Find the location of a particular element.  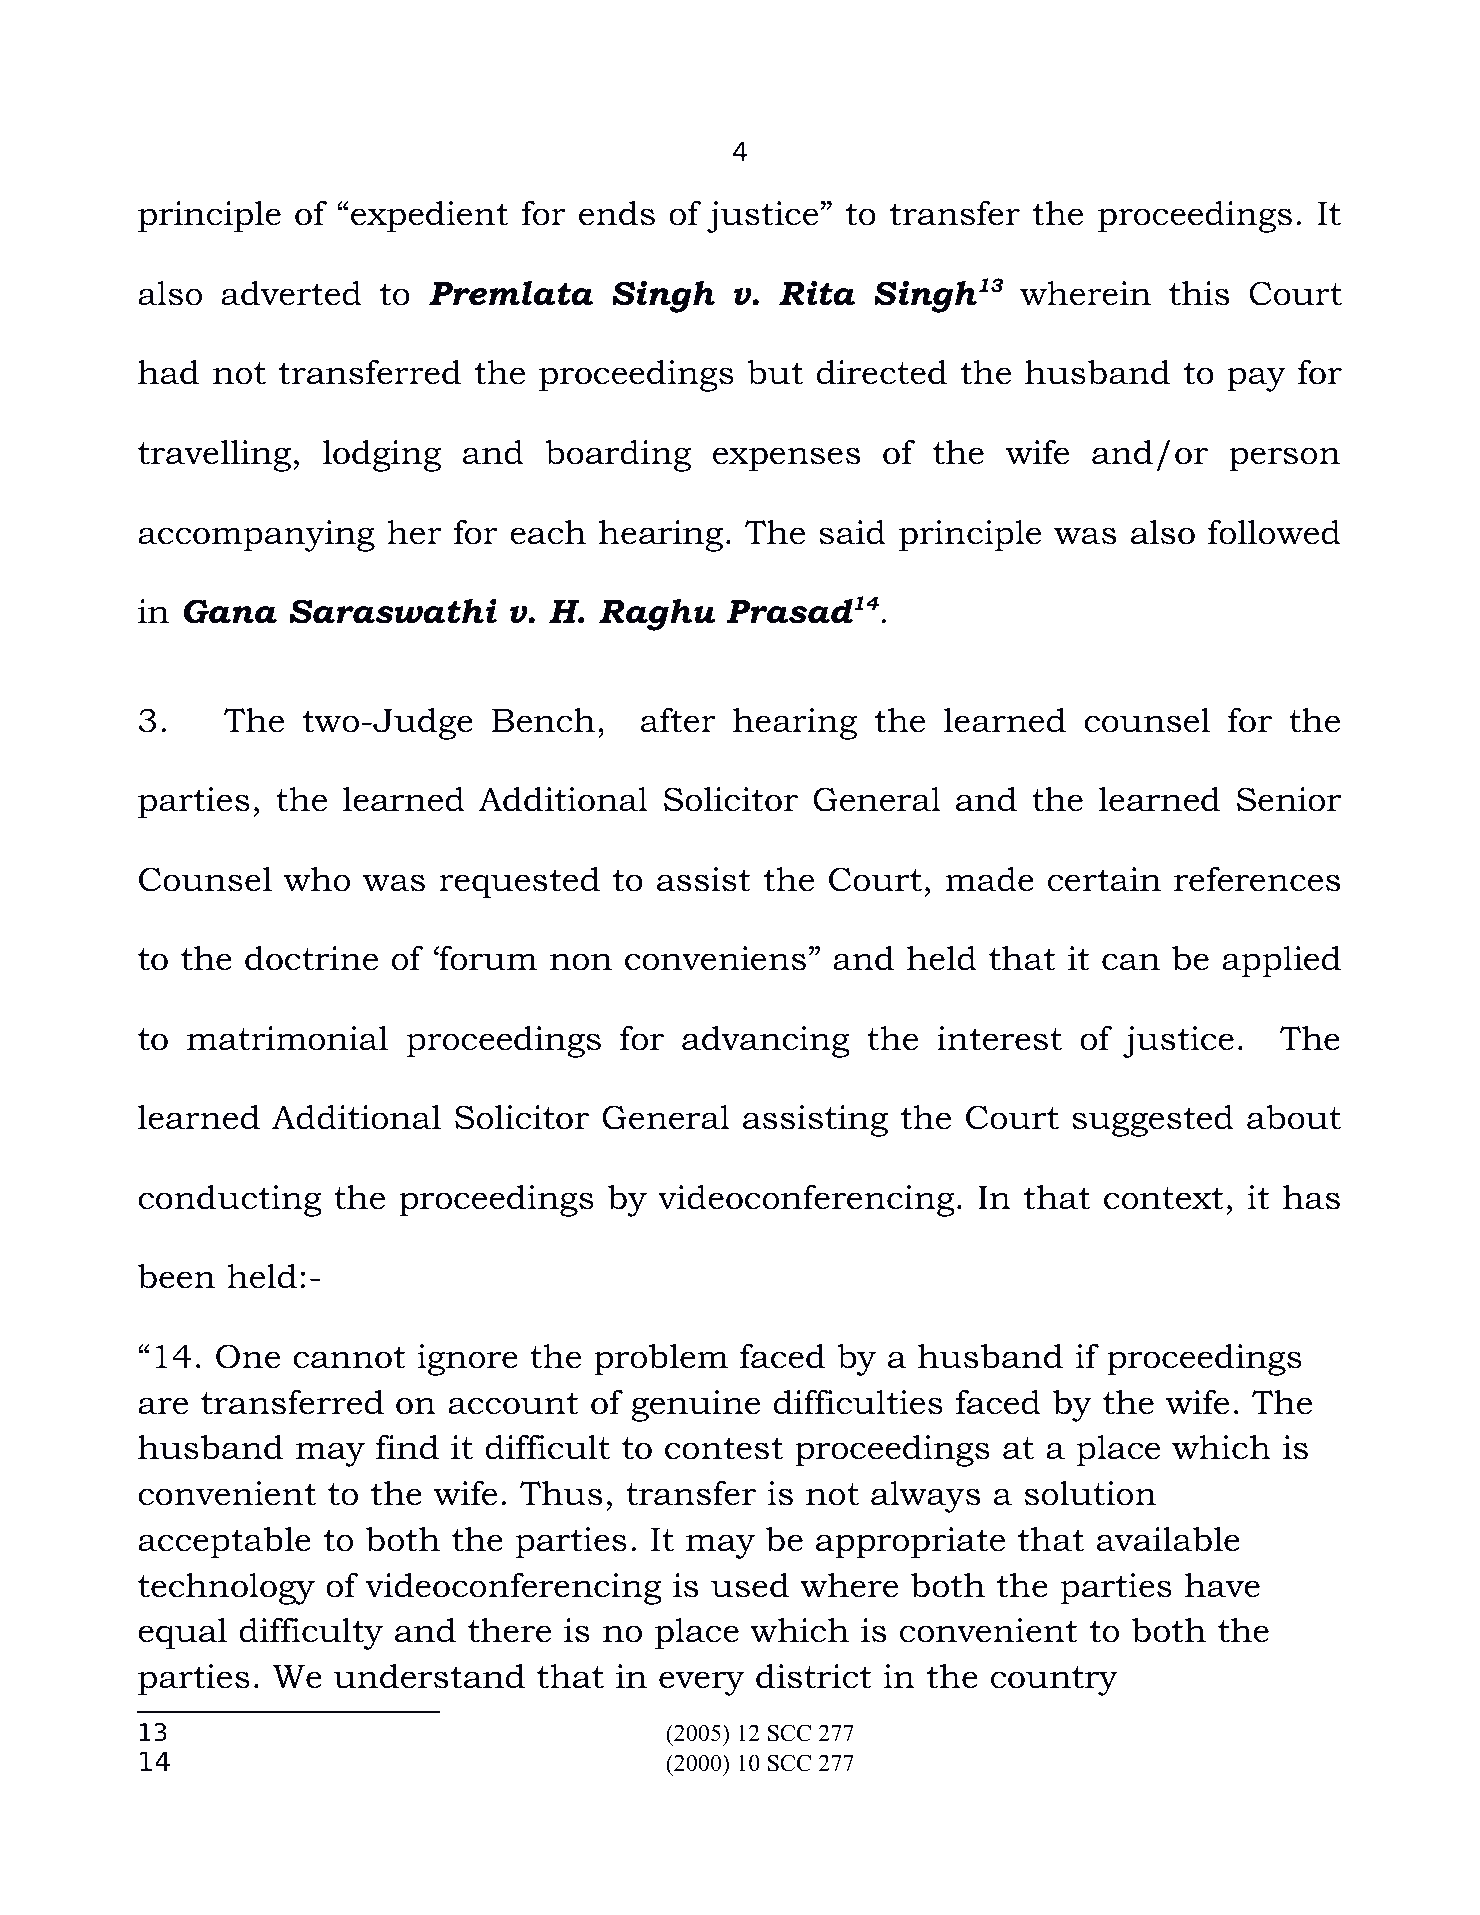

technology is located at coordinates (226, 1588).
